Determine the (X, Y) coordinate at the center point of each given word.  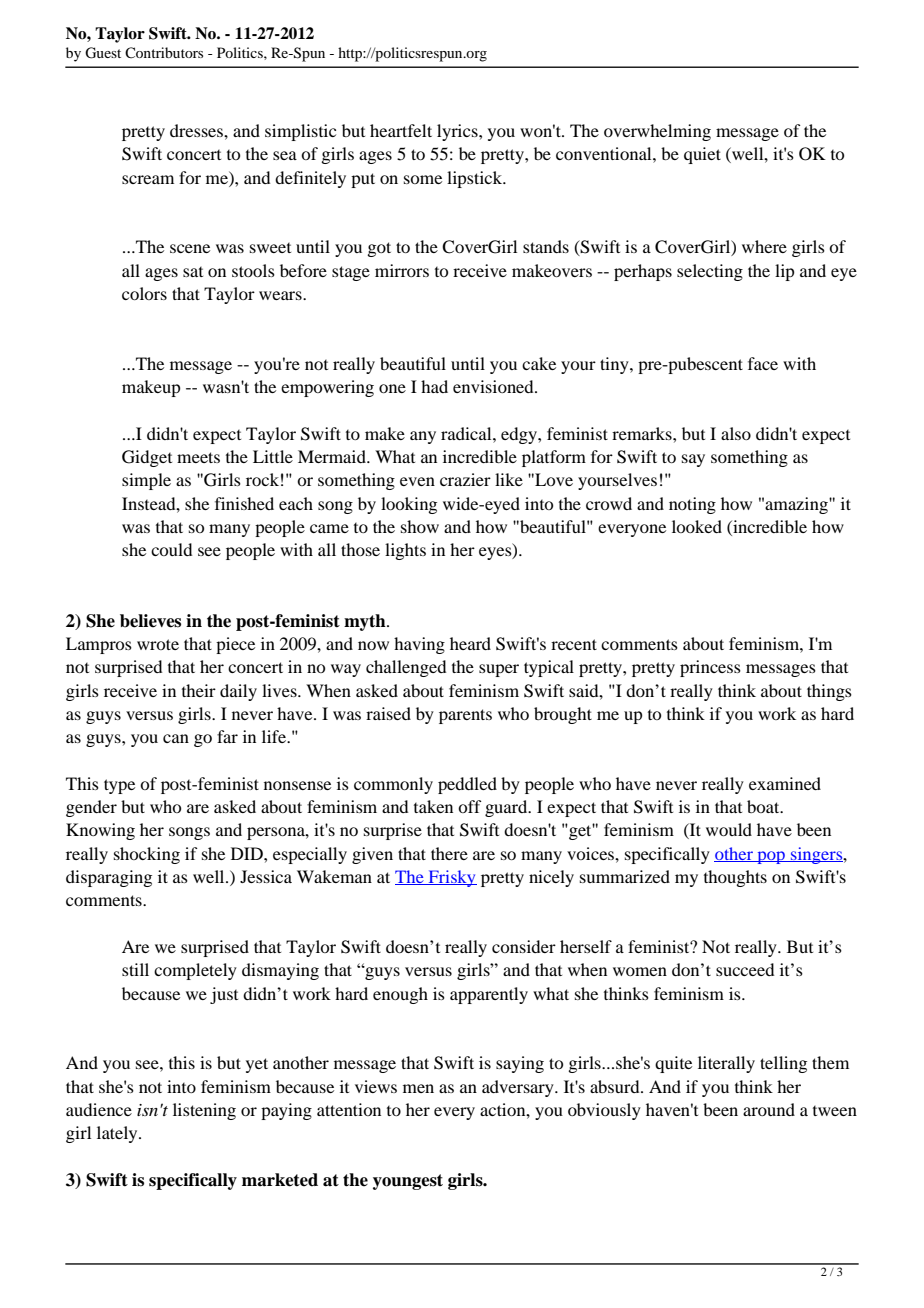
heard (470, 643)
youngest (408, 1182)
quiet (702, 155)
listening (204, 1111)
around (769, 1109)
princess (710, 668)
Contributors (164, 52)
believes (150, 621)
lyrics (458, 132)
